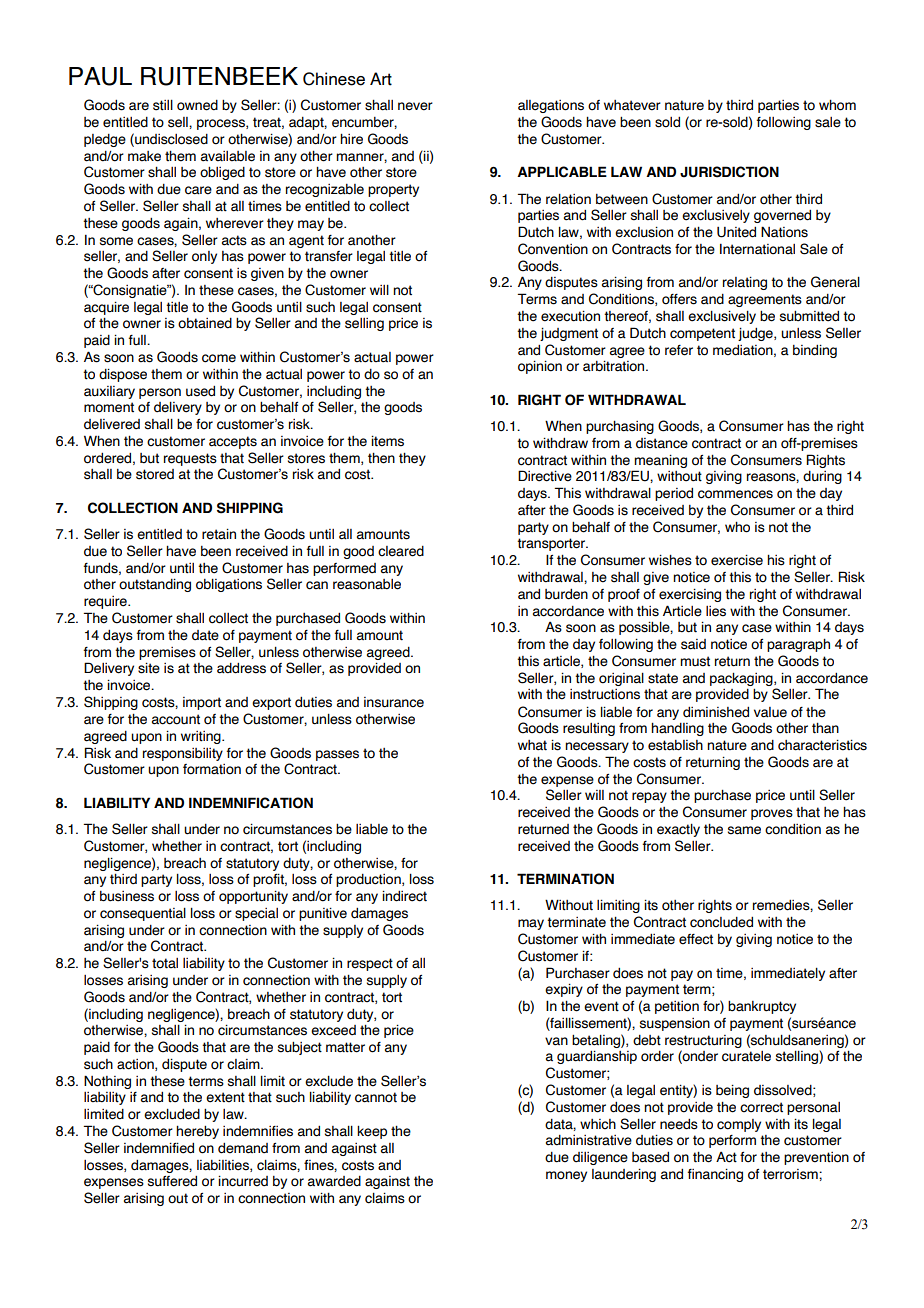  I want to click on commences, so click(735, 494).
